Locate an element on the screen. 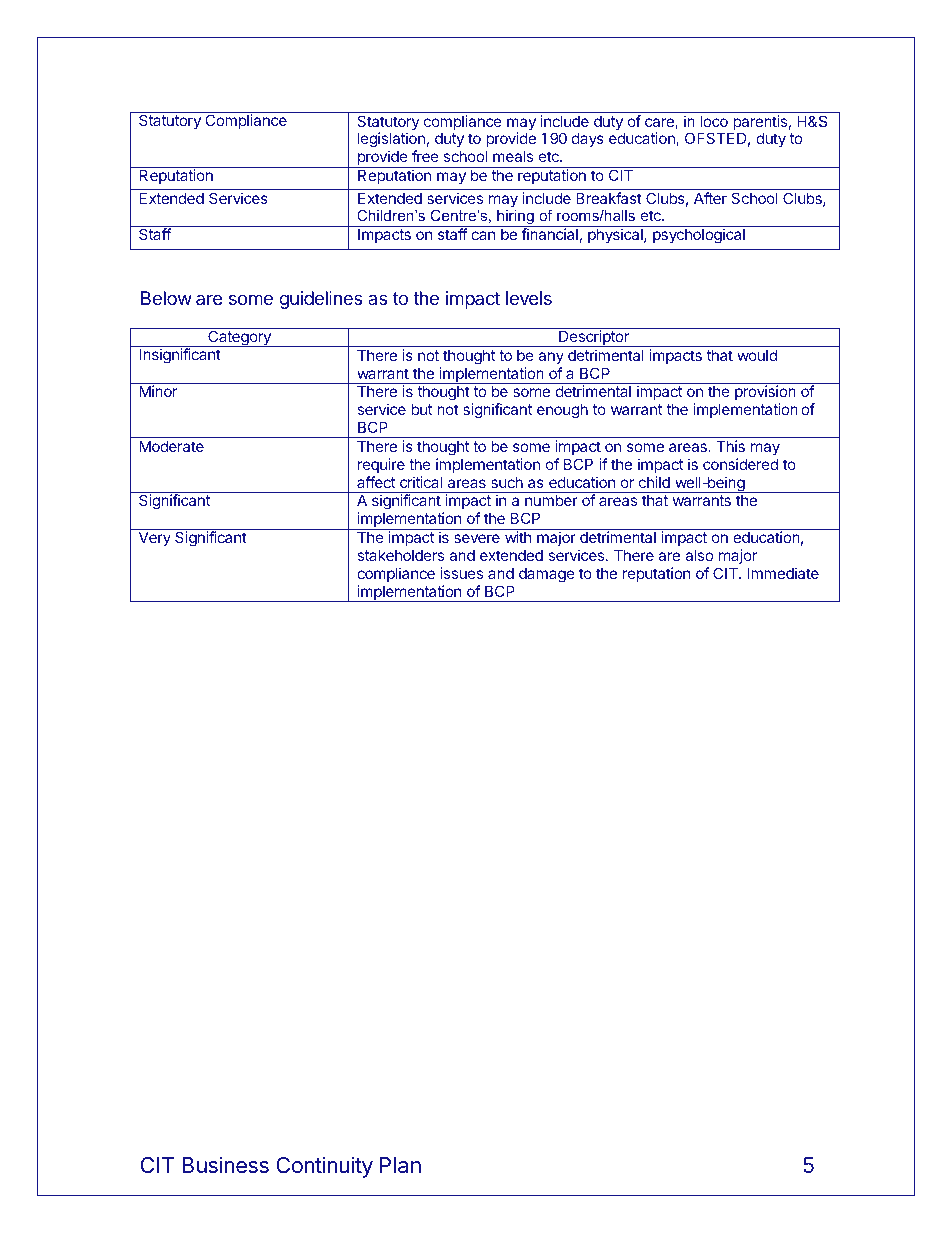 This screenshot has height=1233, width=952. Business is located at coordinates (225, 1164).
